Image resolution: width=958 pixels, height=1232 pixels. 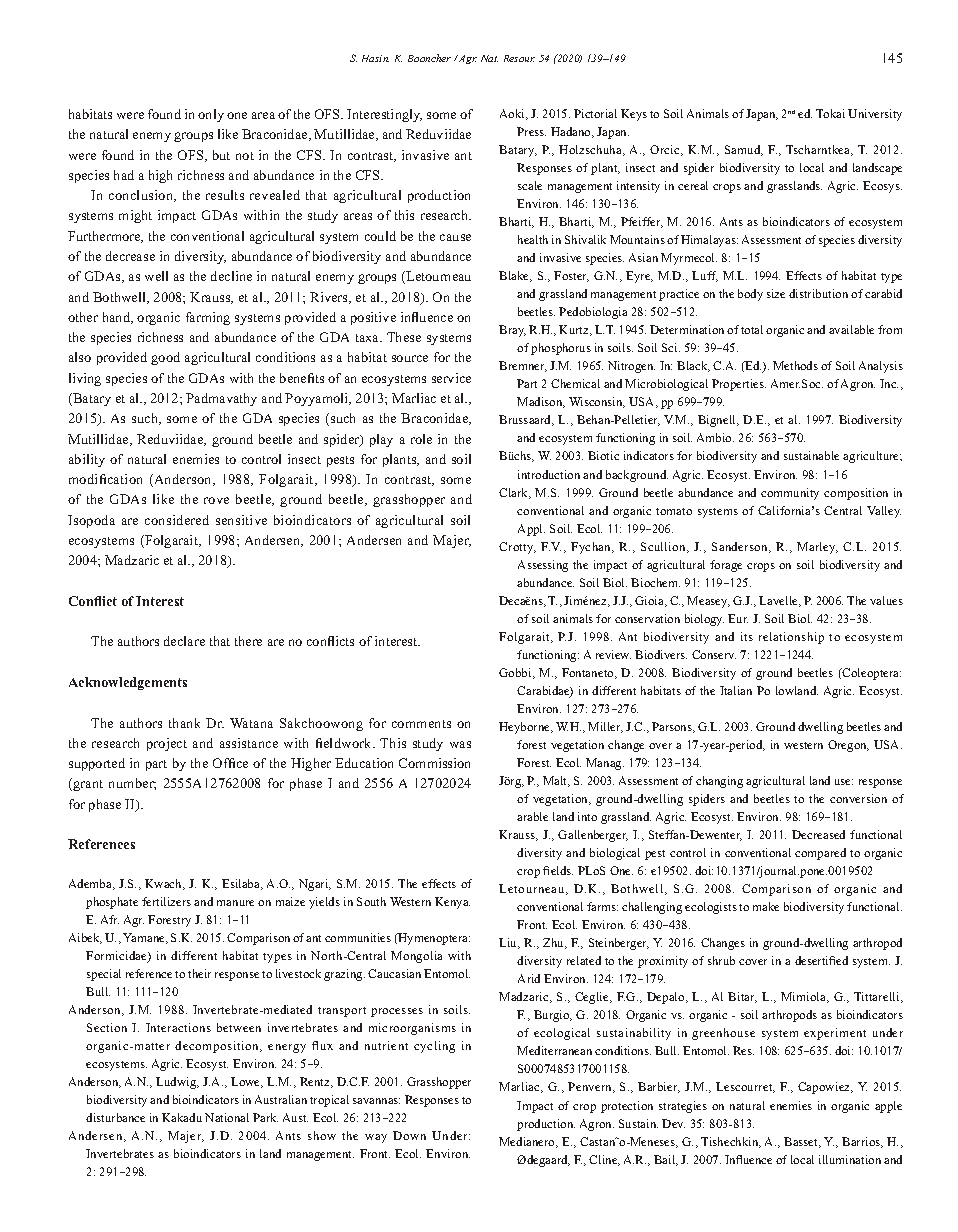 What do you see at coordinates (513, 114) in the page?
I see `Aoki` at bounding box center [513, 114].
